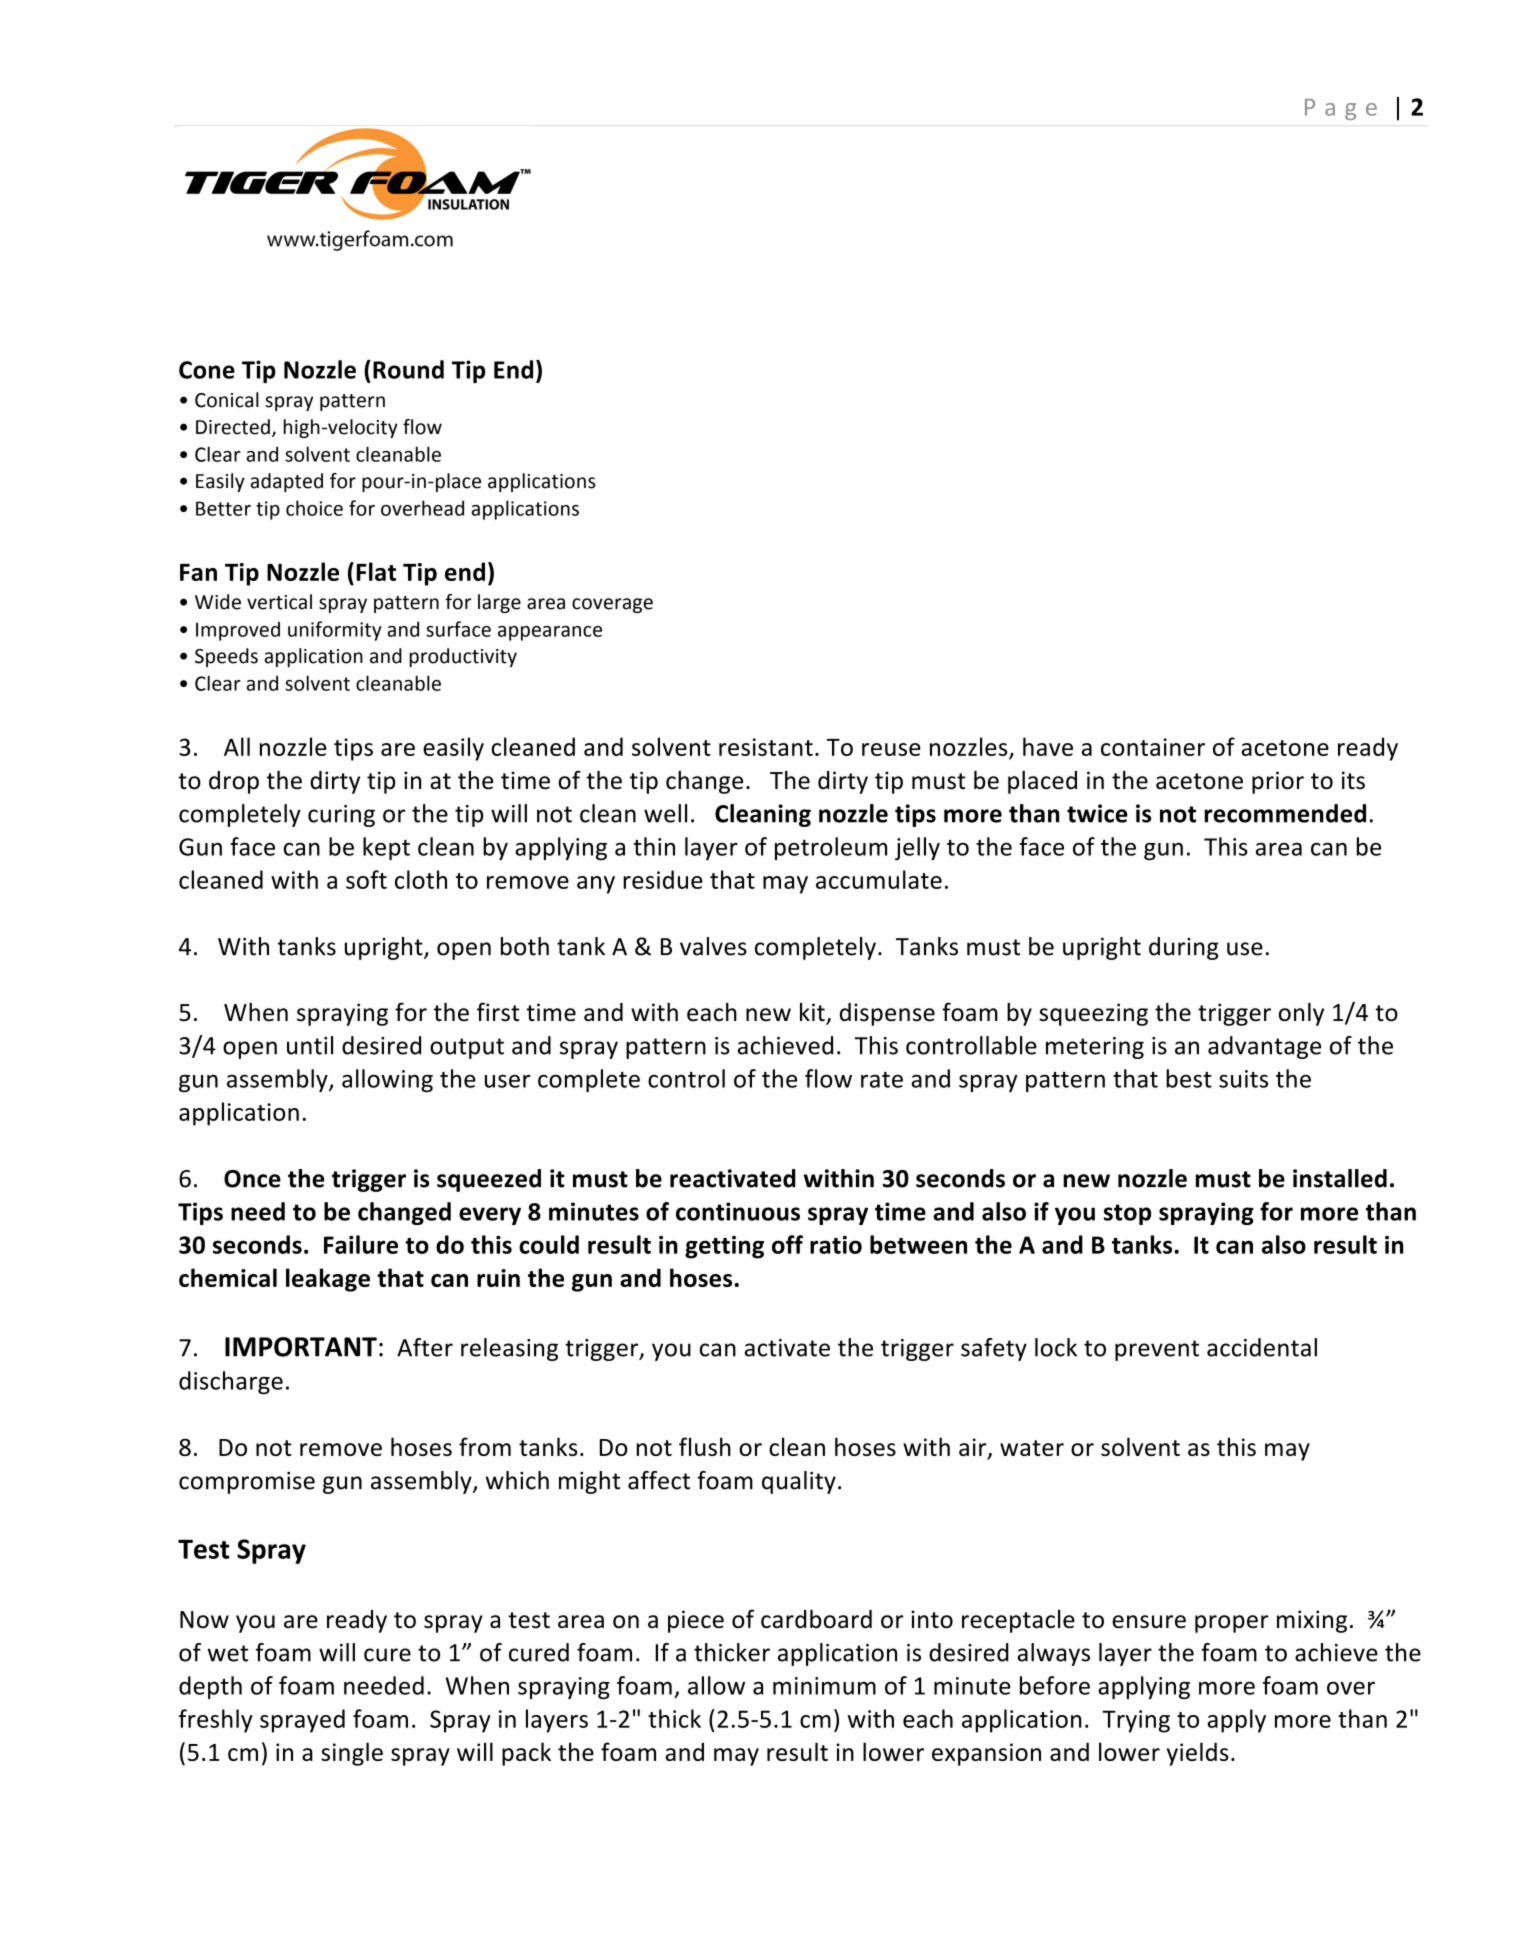  What do you see at coordinates (310, 1045) in the screenshot?
I see `until` at bounding box center [310, 1045].
